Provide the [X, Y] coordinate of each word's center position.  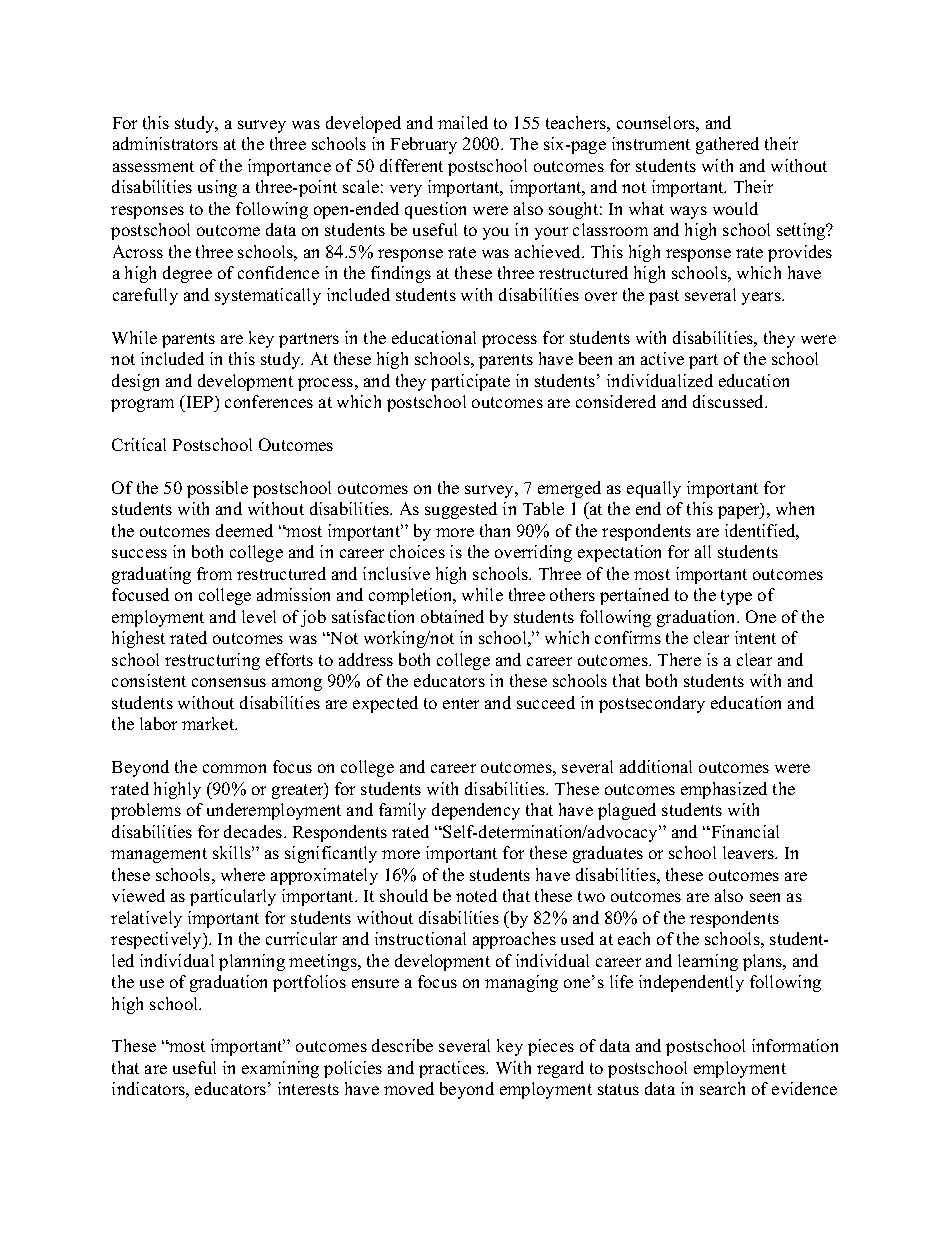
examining [280, 1069]
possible [217, 489]
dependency [476, 811]
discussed [730, 401]
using [217, 188]
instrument [651, 143]
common [234, 768]
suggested [461, 510]
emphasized [724, 790]
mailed [463, 122]
